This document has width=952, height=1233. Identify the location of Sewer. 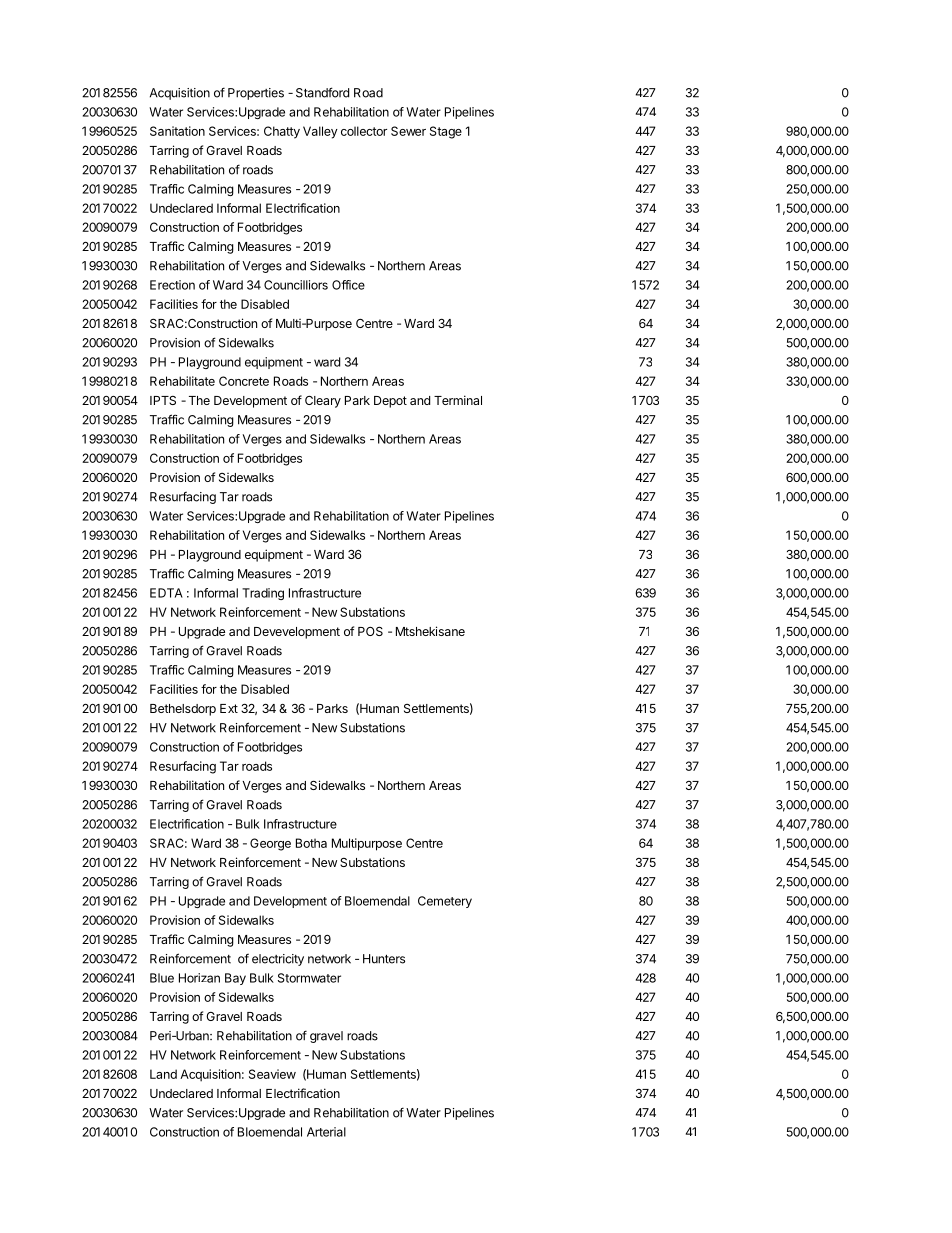
(408, 131).
